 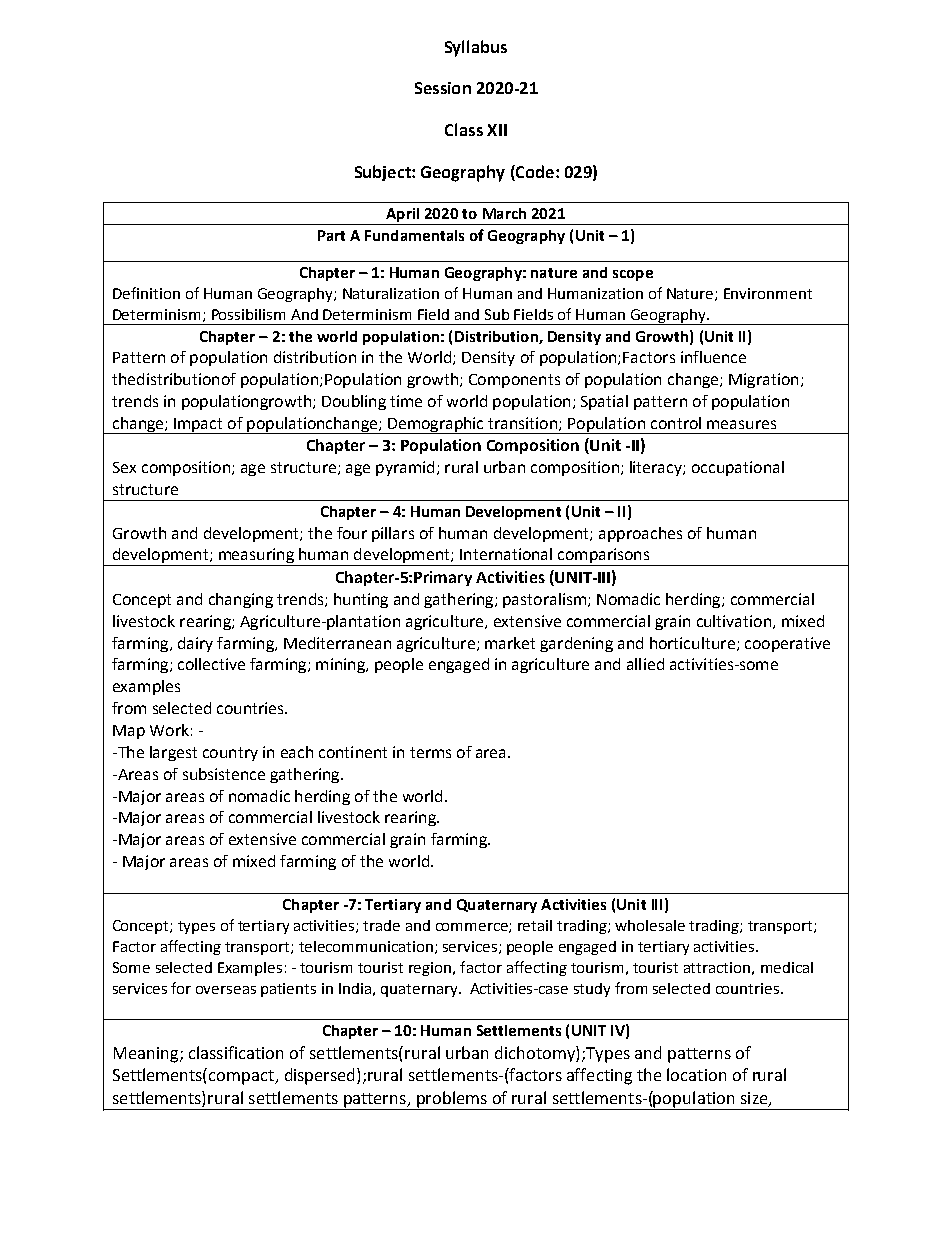 I want to click on allied, so click(x=645, y=664).
